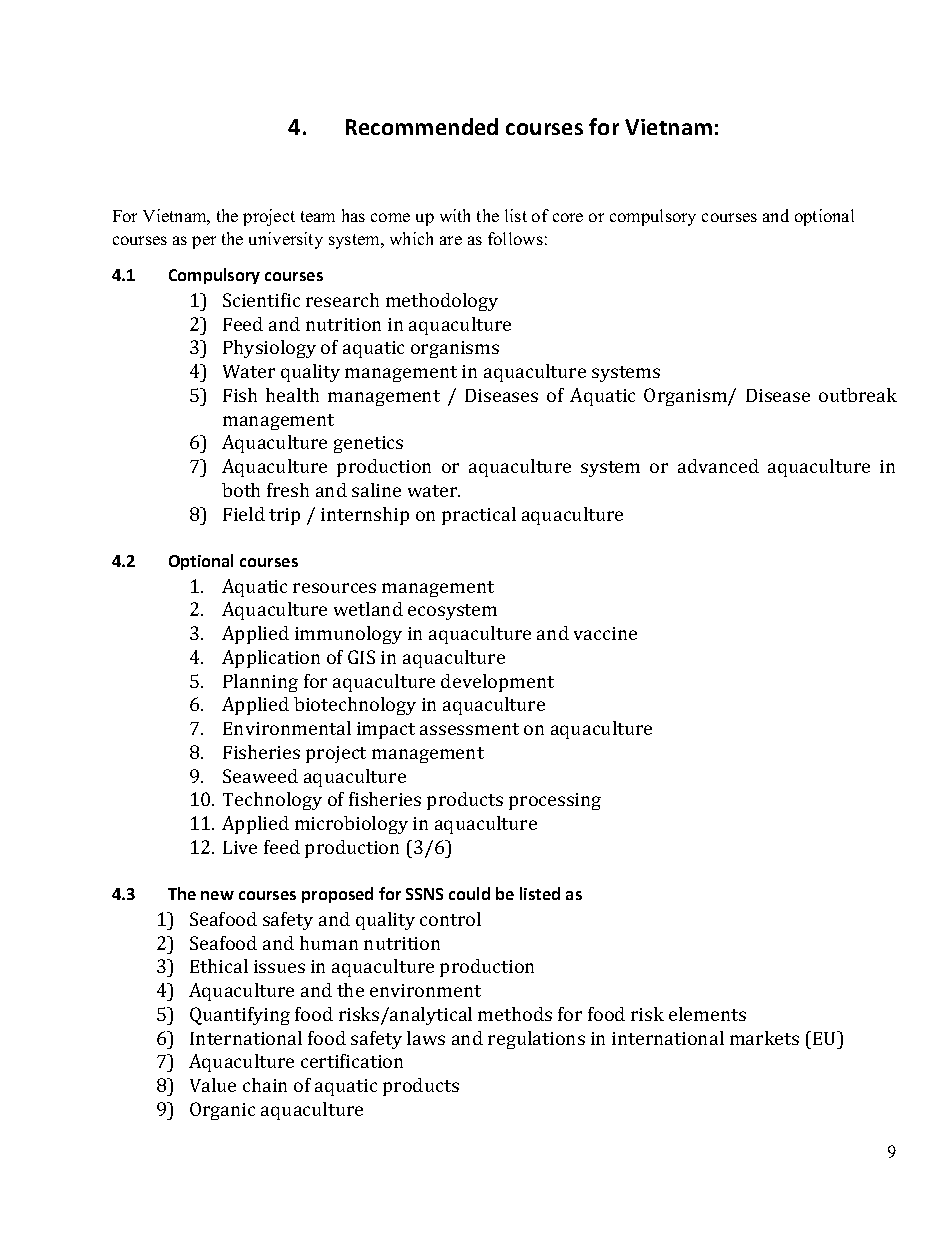 The width and height of the image is (952, 1233). I want to click on methodology, so click(442, 302).
